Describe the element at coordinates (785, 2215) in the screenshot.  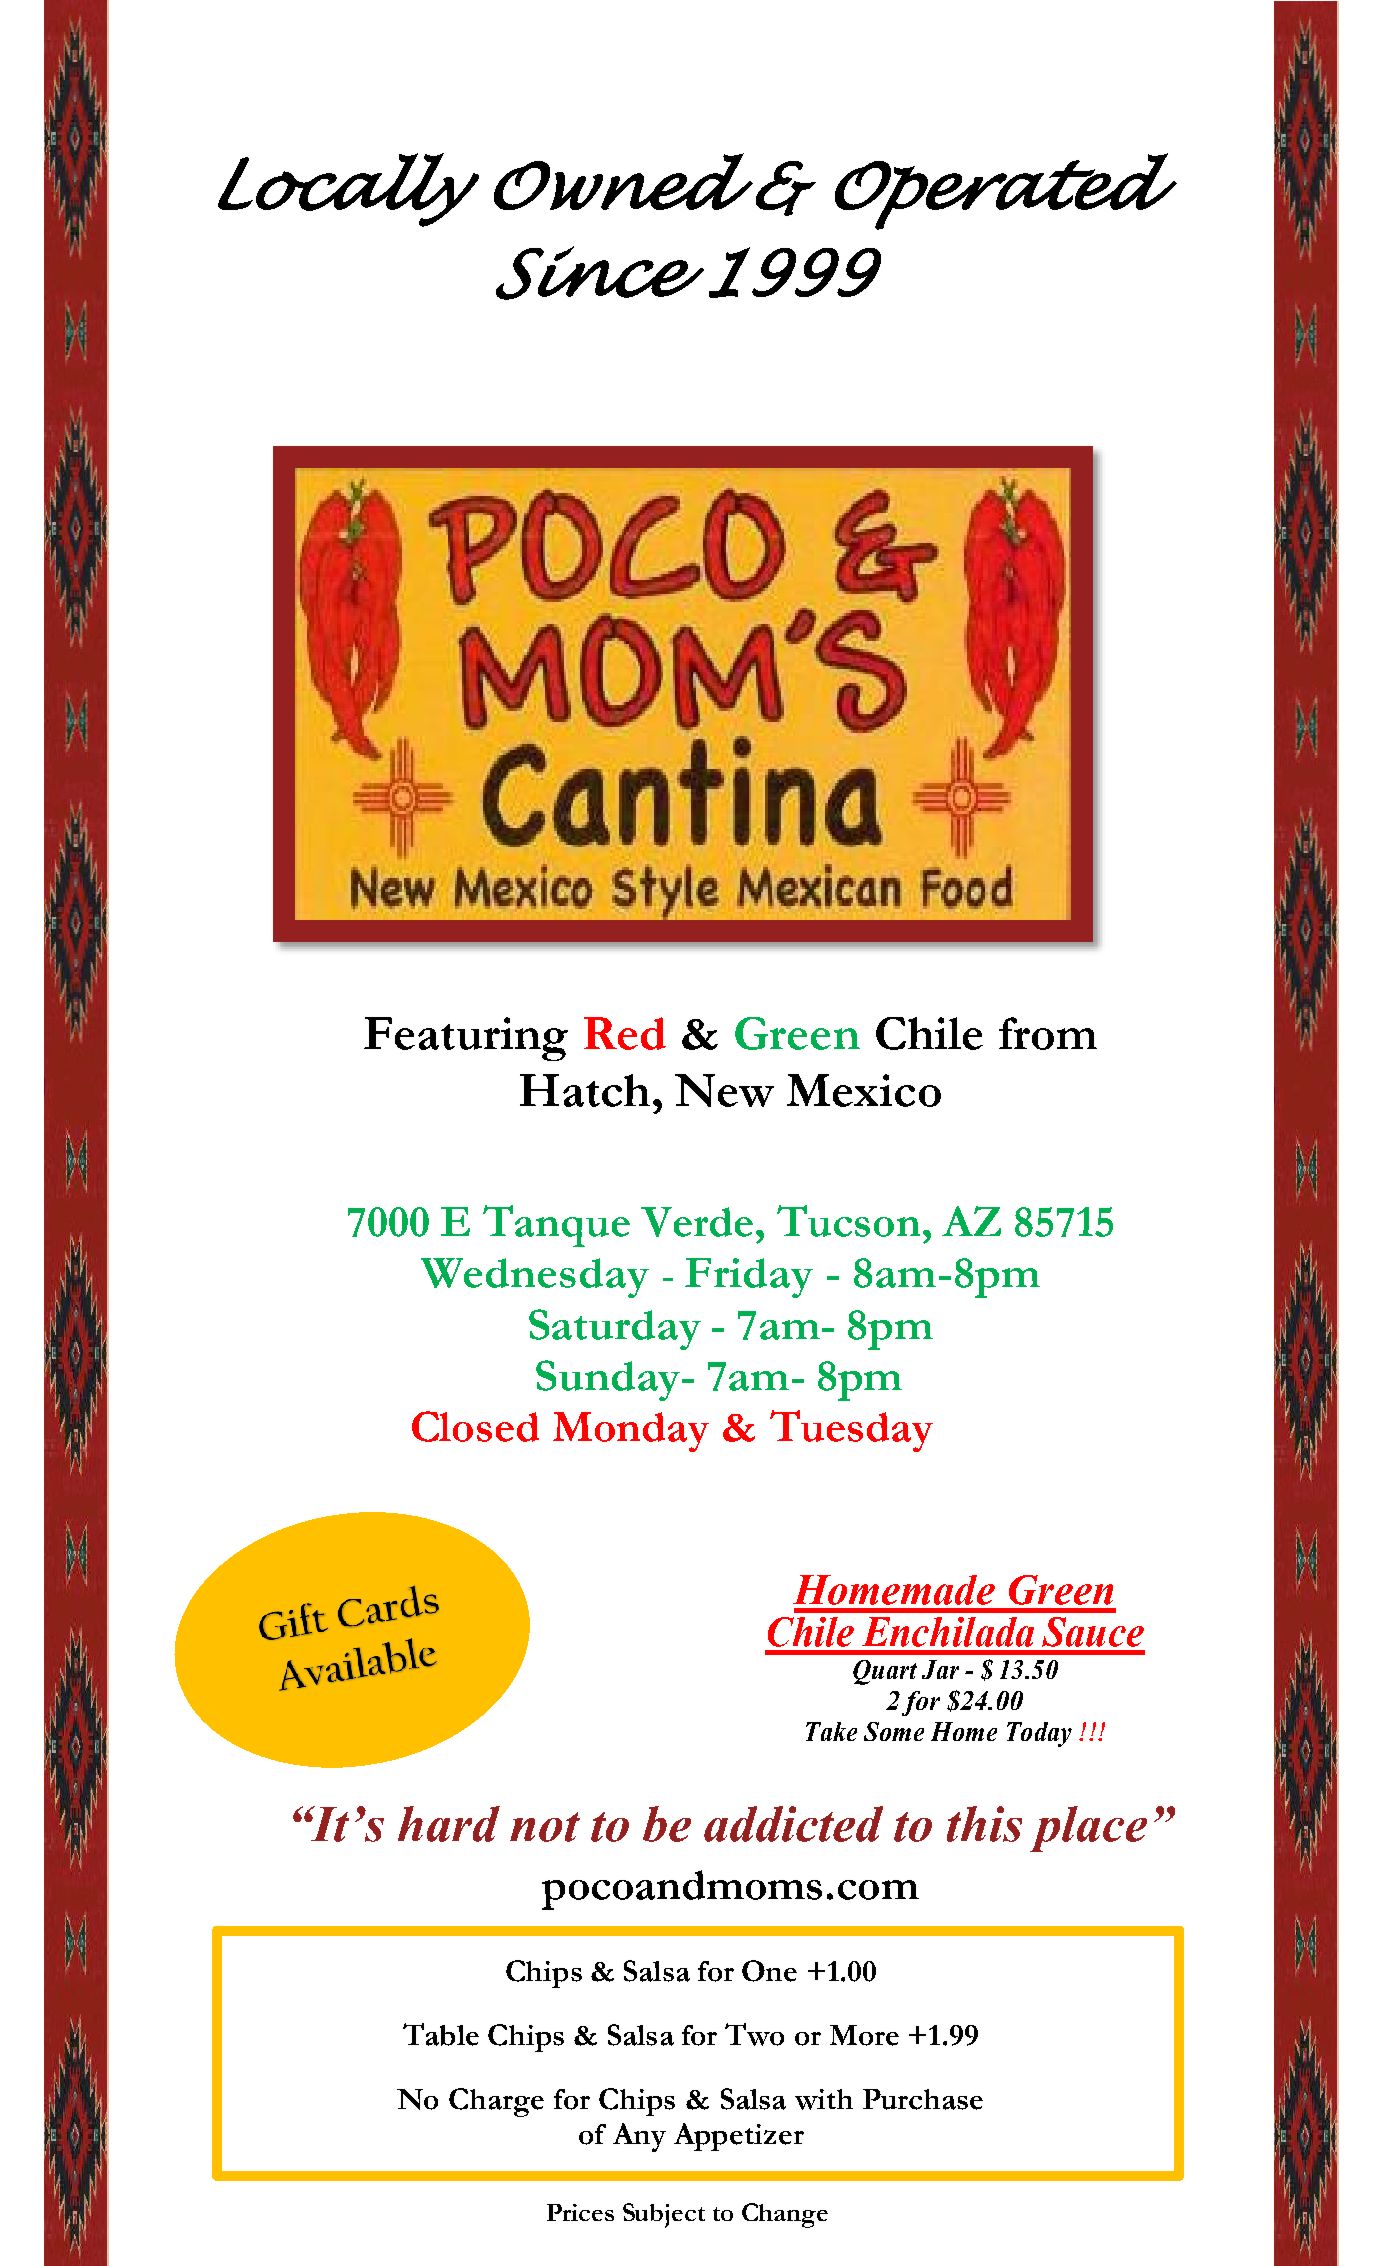
I see `Change` at that location.
